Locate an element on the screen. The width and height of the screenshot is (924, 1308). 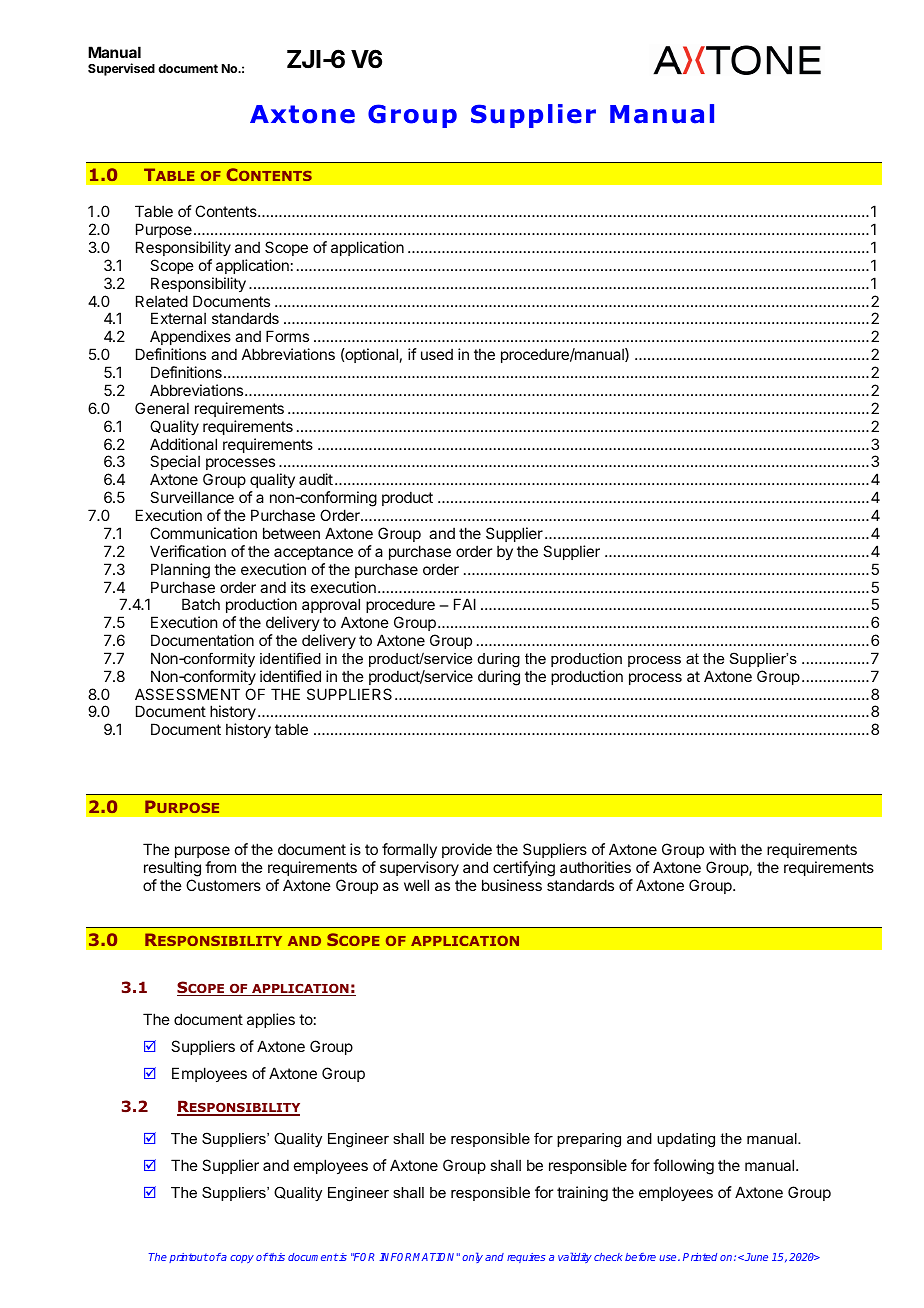
approval is located at coordinates (331, 605).
